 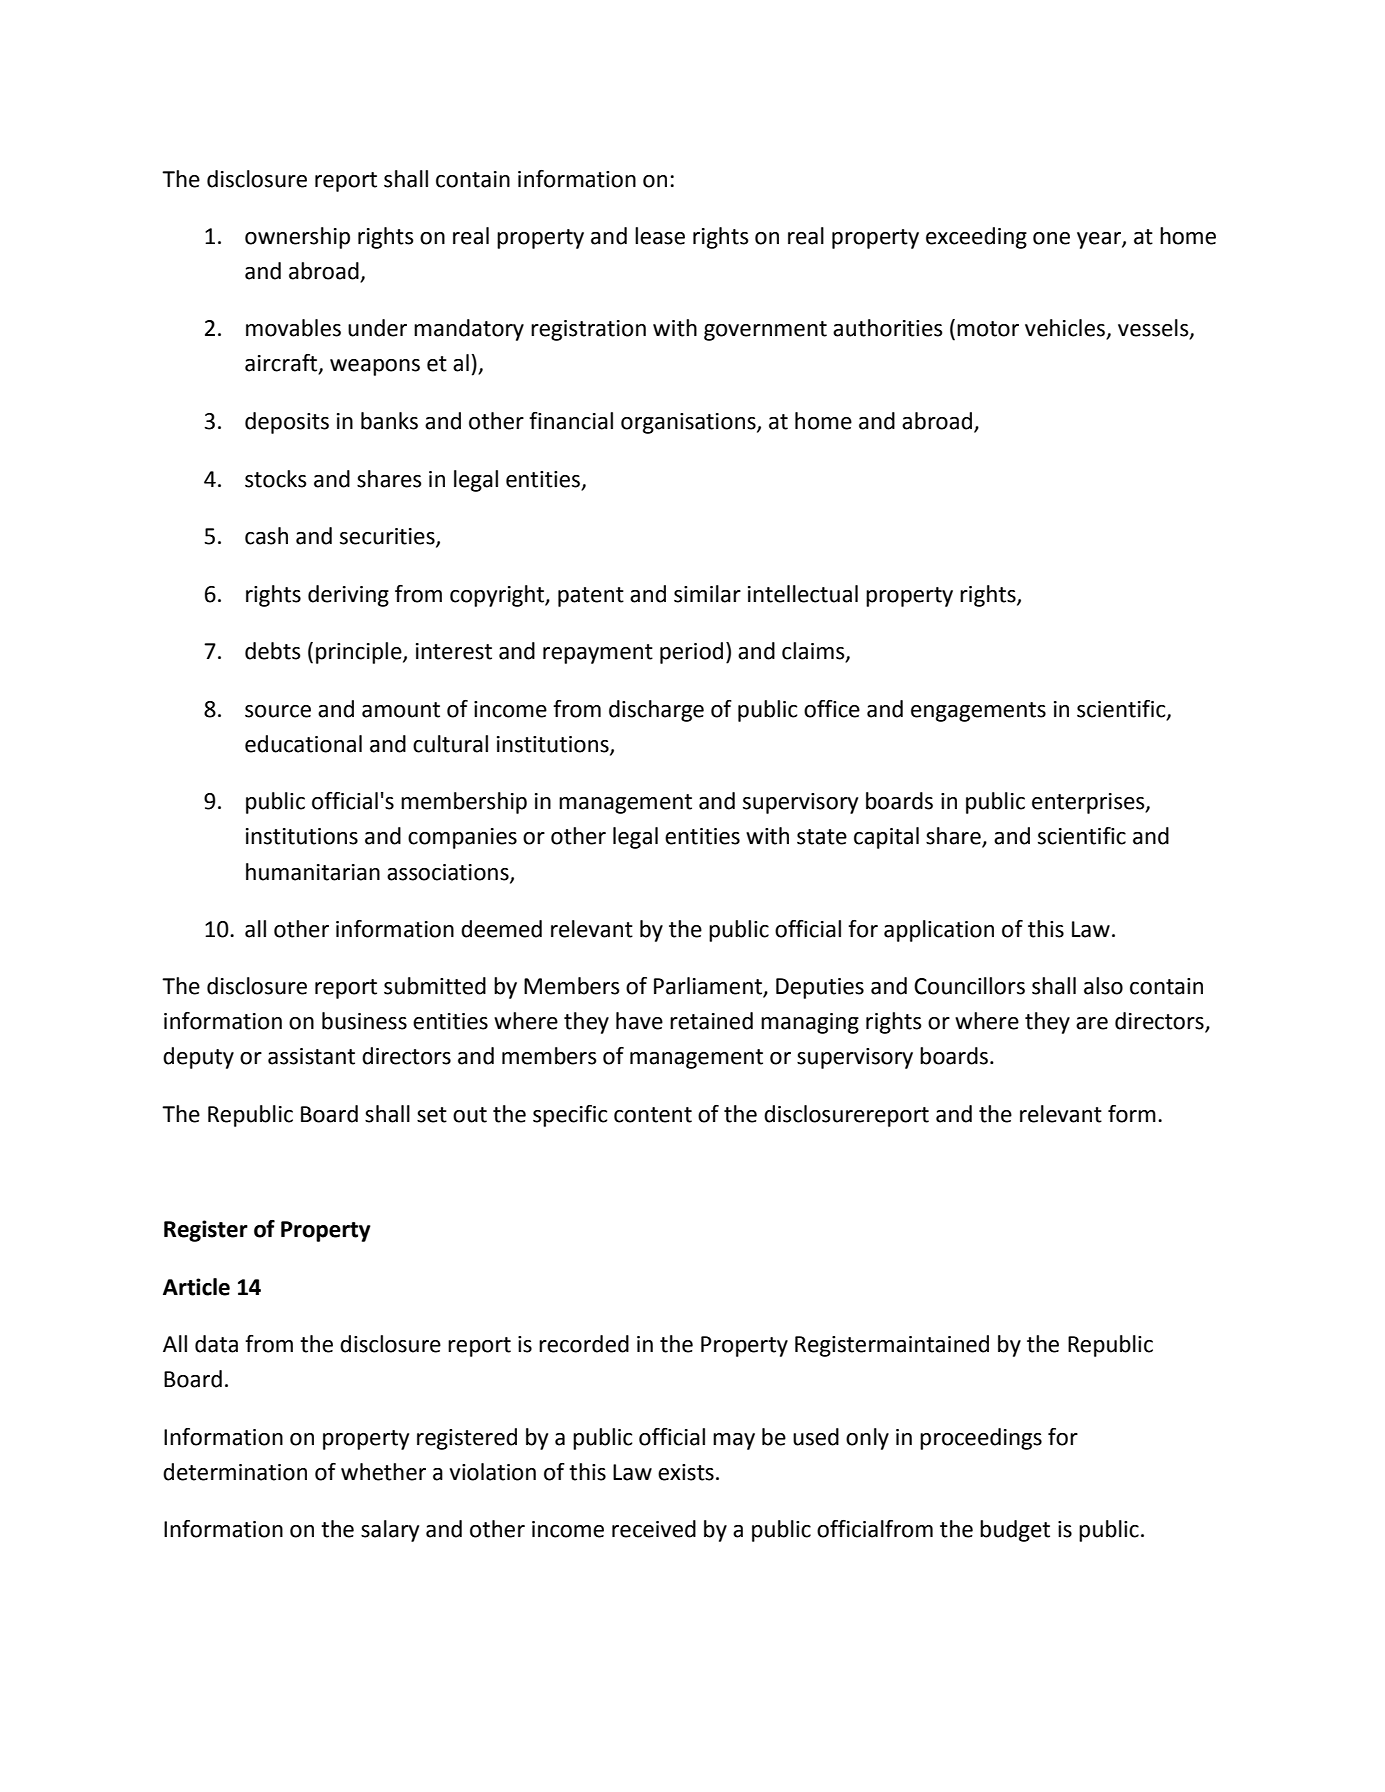 I want to click on one, so click(x=1051, y=238).
